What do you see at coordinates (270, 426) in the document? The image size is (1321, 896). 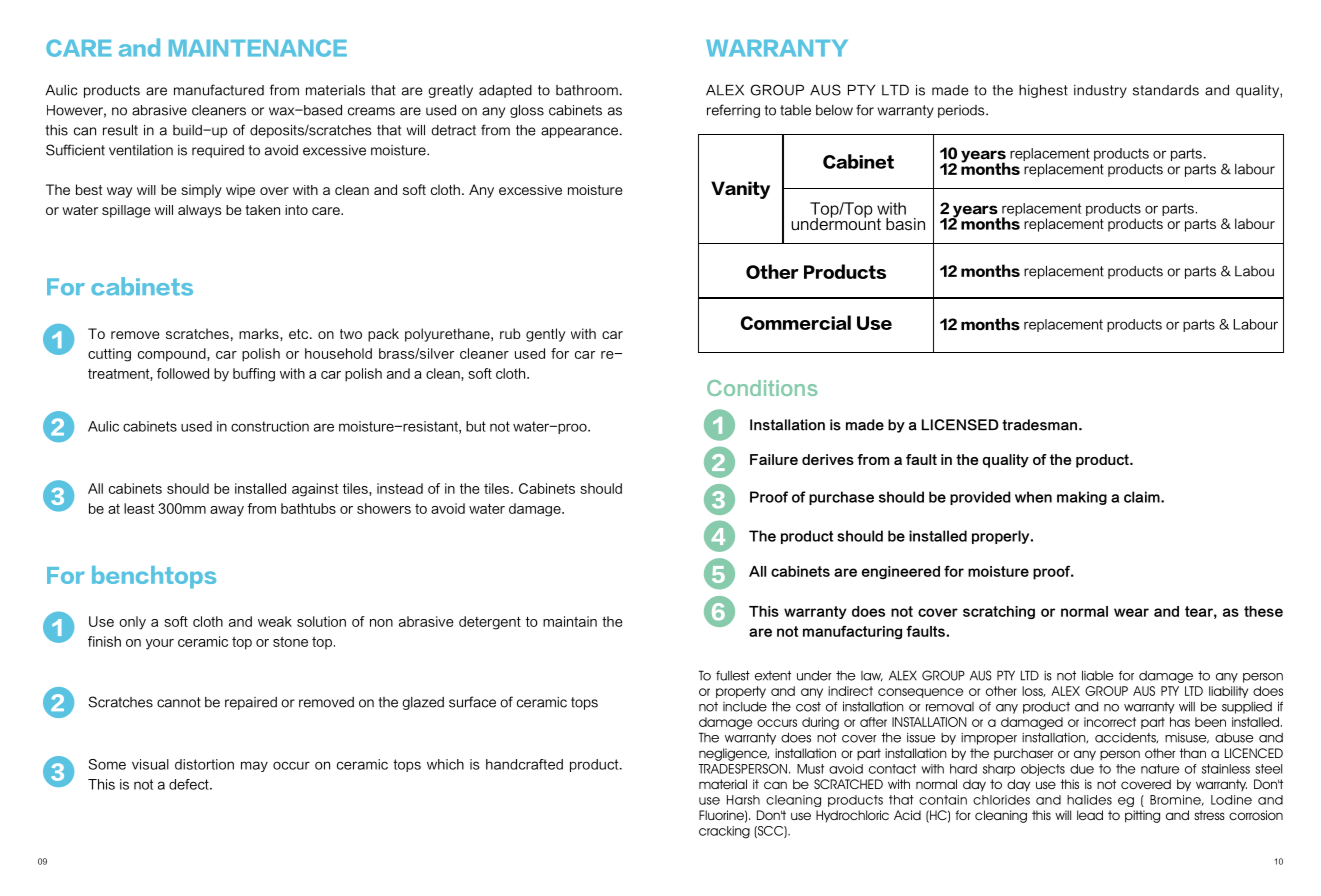 I see `construction` at bounding box center [270, 426].
